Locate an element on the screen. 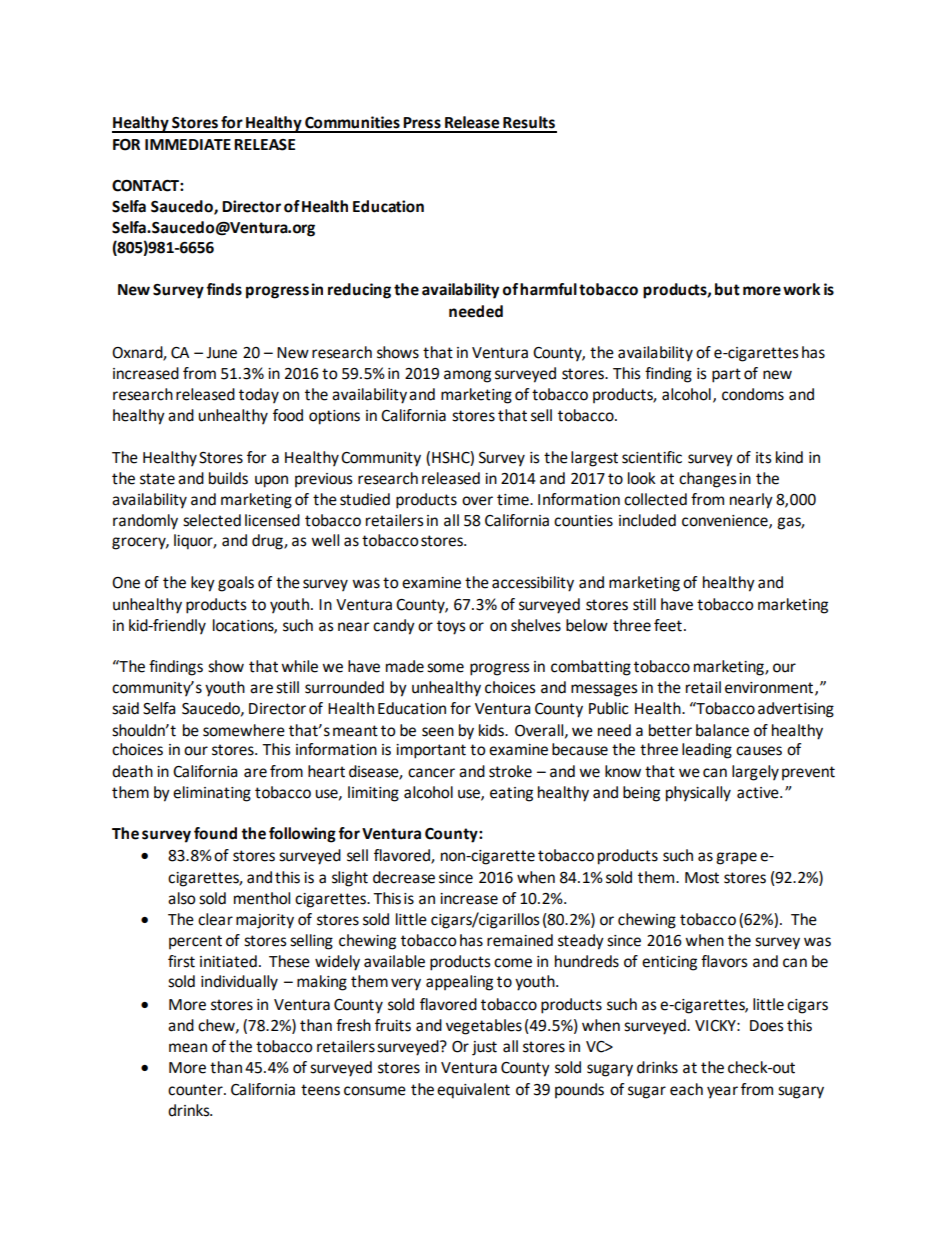  toys is located at coordinates (451, 627).
